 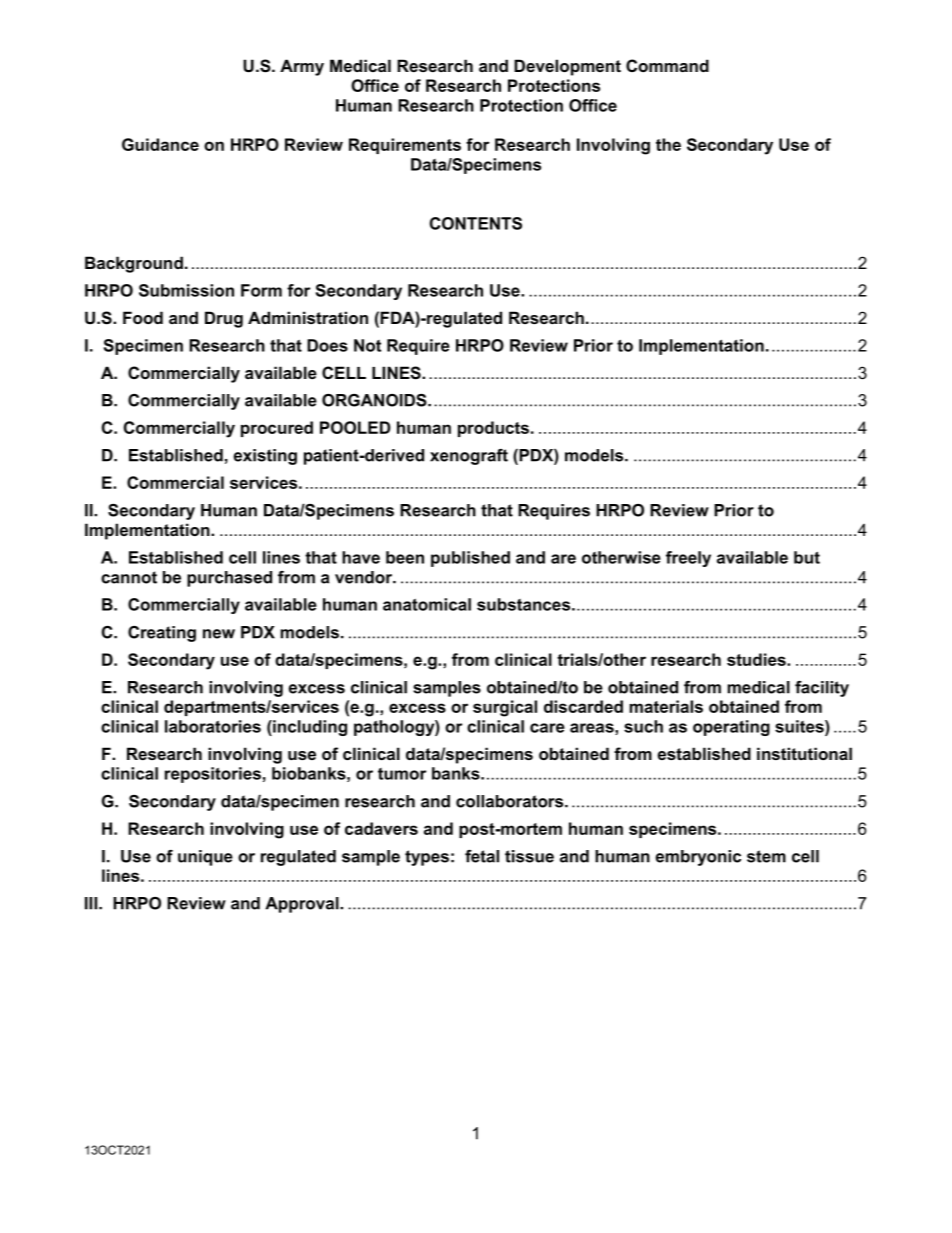 What do you see at coordinates (160, 144) in the screenshot?
I see `Guidance` at bounding box center [160, 144].
